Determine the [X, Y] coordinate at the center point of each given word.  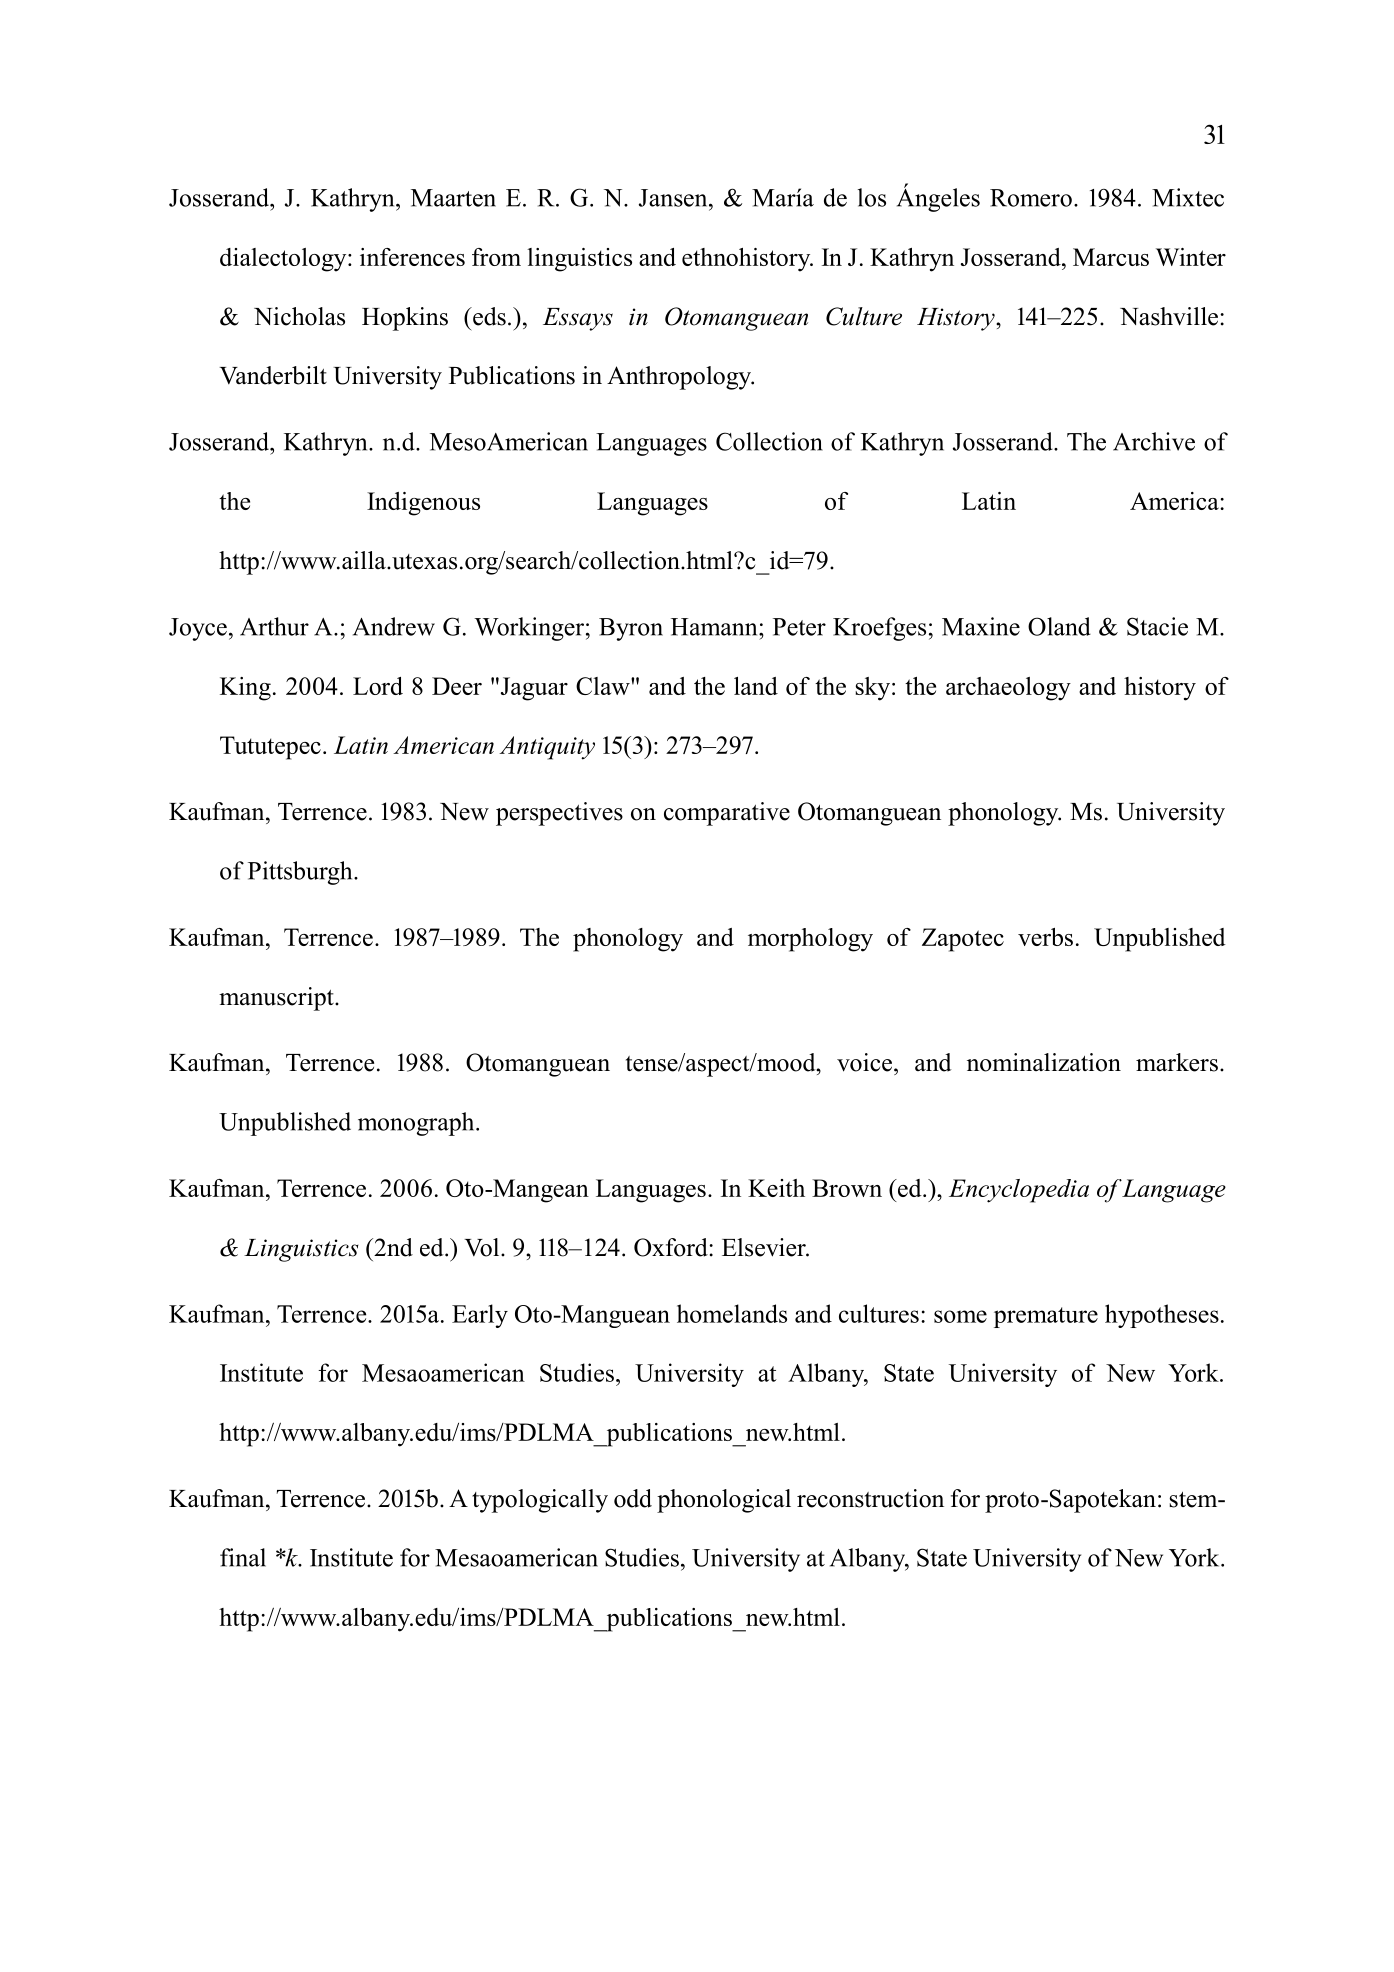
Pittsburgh [301, 873]
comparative [727, 814]
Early [480, 1316]
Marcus [1111, 257]
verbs [1045, 937]
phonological [724, 1501]
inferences [412, 257]
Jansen [674, 198]
